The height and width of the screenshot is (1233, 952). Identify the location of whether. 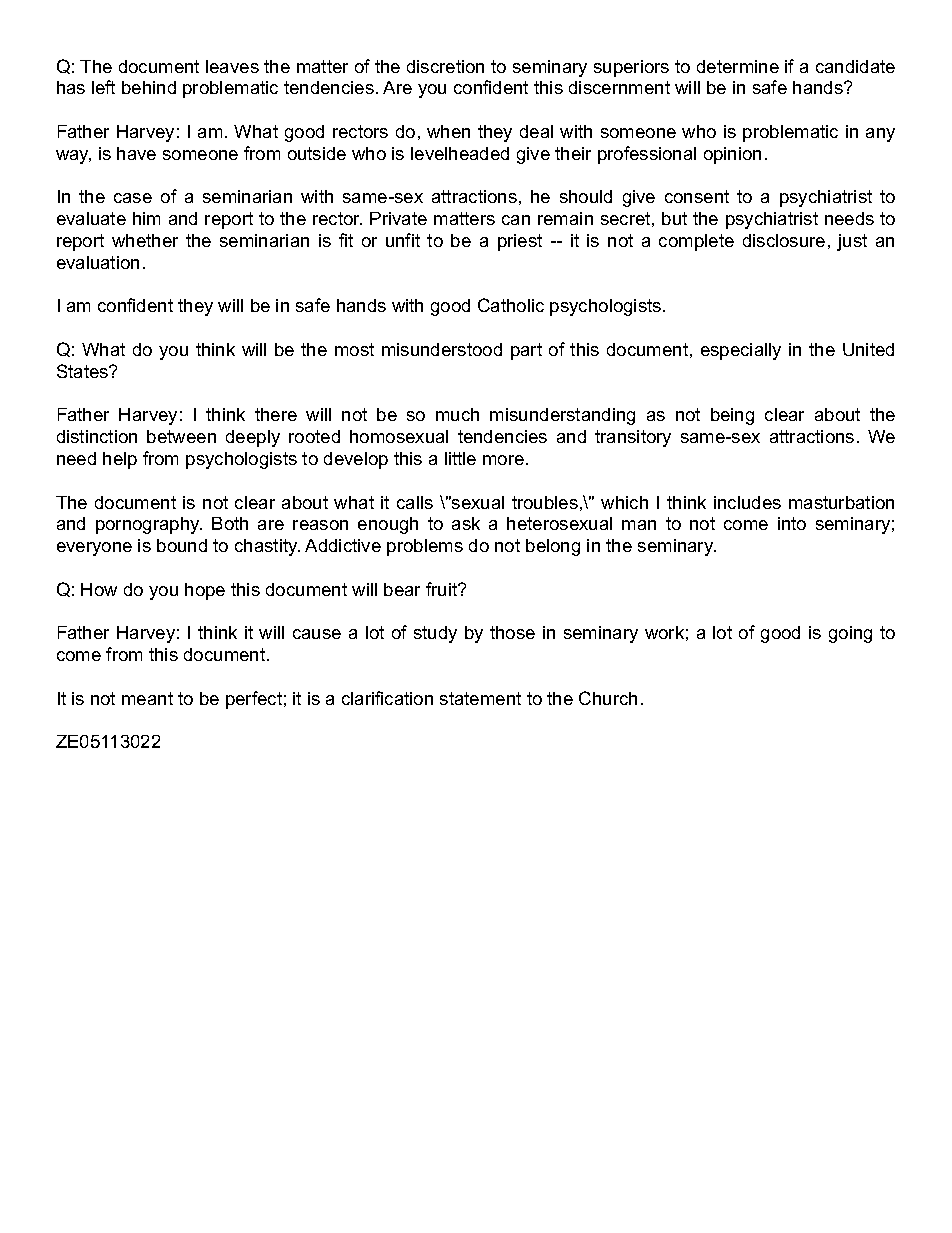
(145, 240).
